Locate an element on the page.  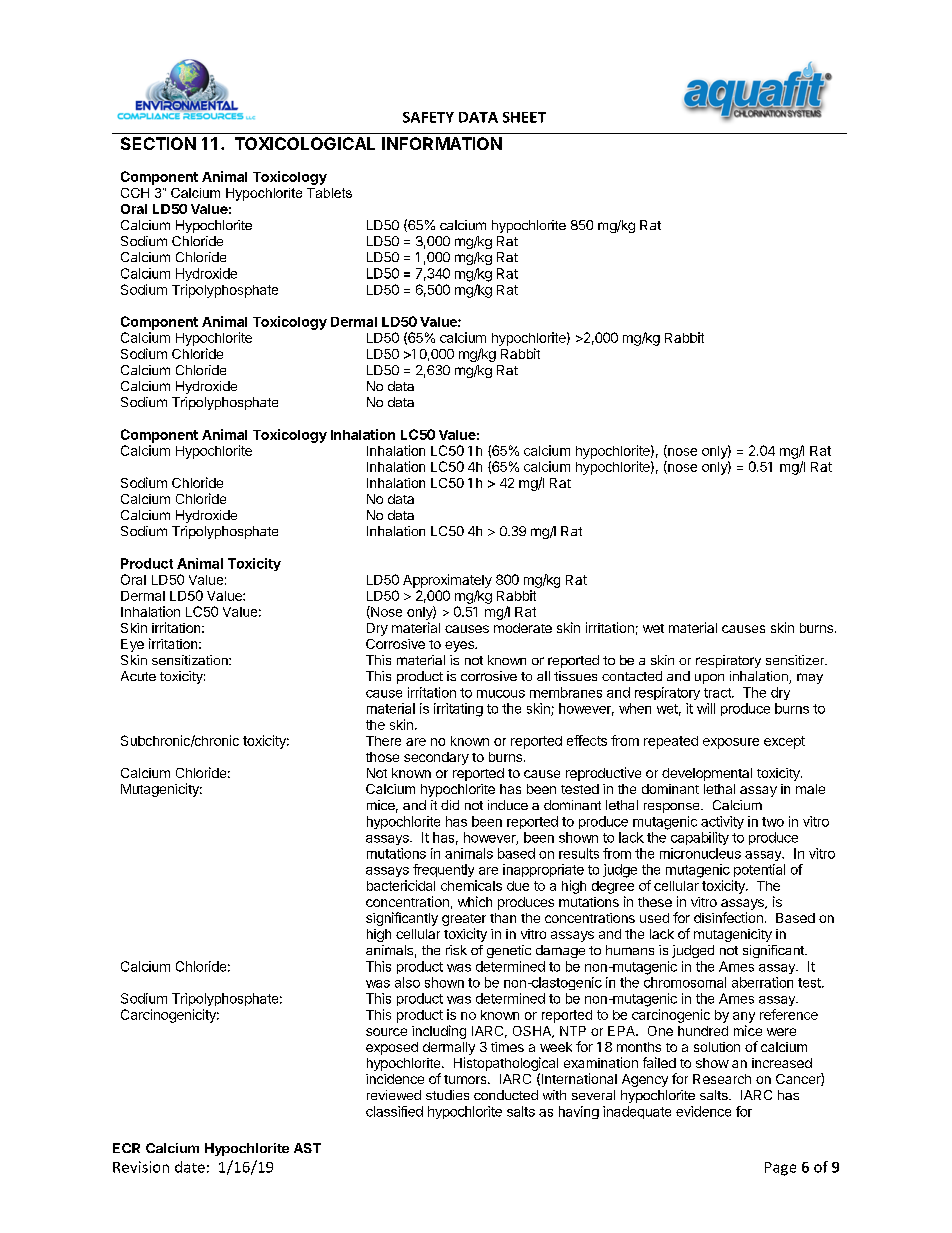
SECTION is located at coordinates (158, 143).
